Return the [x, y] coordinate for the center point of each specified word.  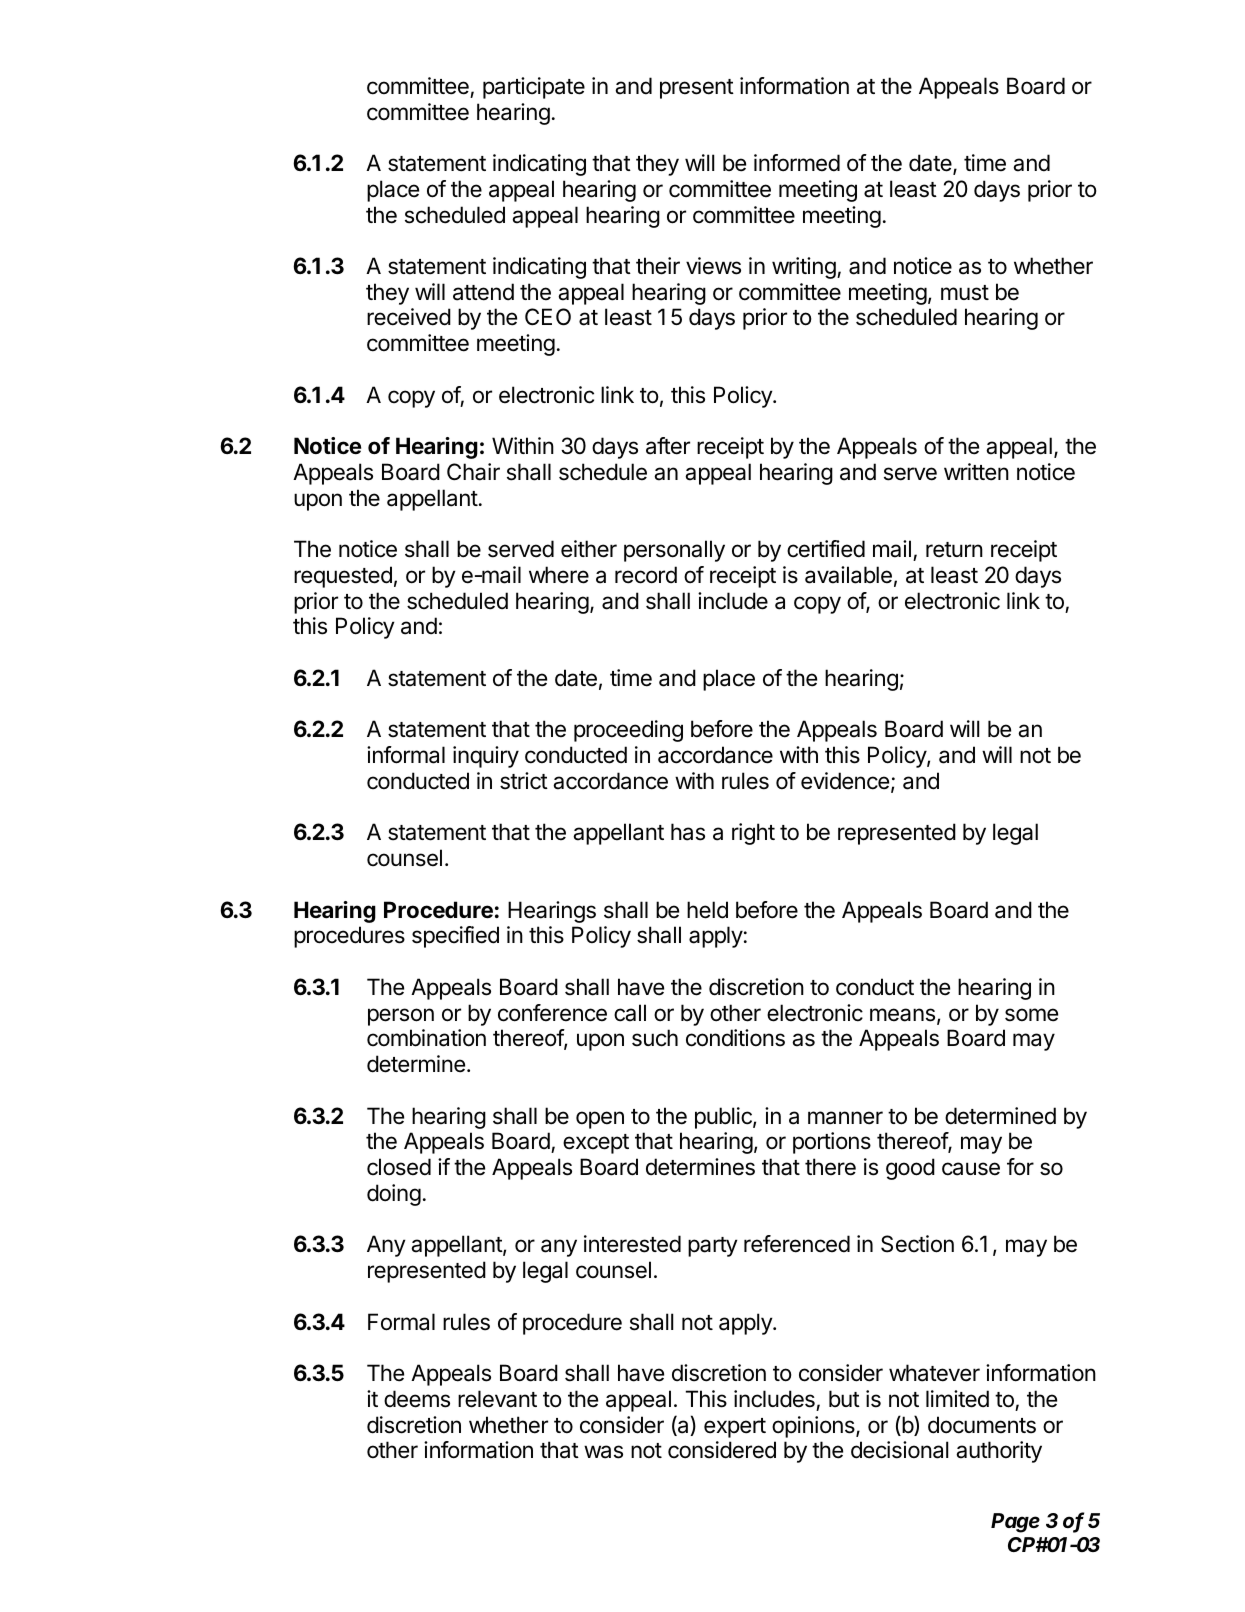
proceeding [628, 731]
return [954, 550]
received [409, 317]
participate [534, 88]
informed [797, 163]
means [902, 1015]
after [668, 446]
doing [394, 1195]
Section [917, 1244]
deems [417, 1399]
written [976, 472]
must [965, 293]
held [707, 910]
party [713, 1247]
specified [455, 937]
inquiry [486, 757]
